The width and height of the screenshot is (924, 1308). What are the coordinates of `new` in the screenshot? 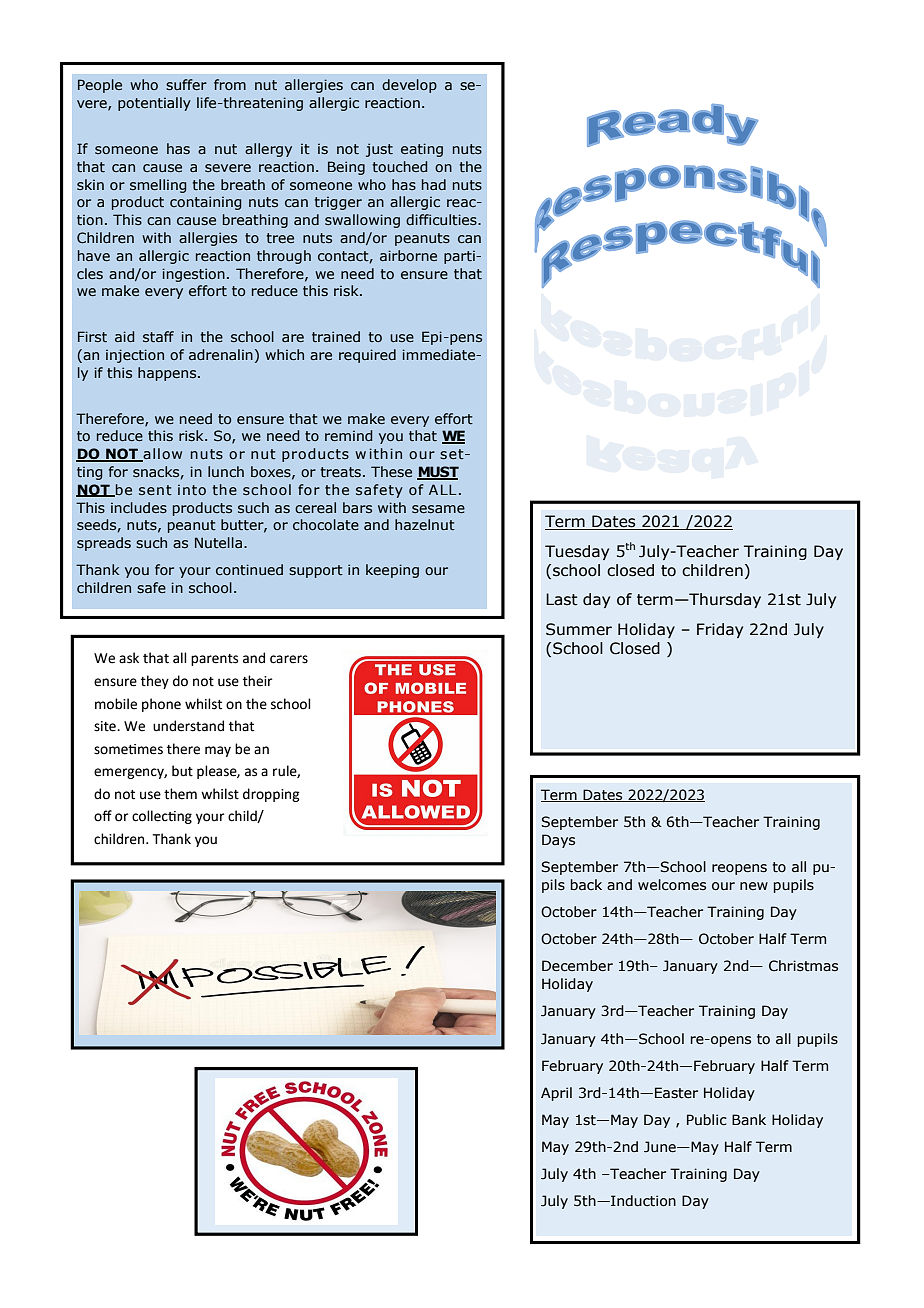 It's located at (754, 886).
